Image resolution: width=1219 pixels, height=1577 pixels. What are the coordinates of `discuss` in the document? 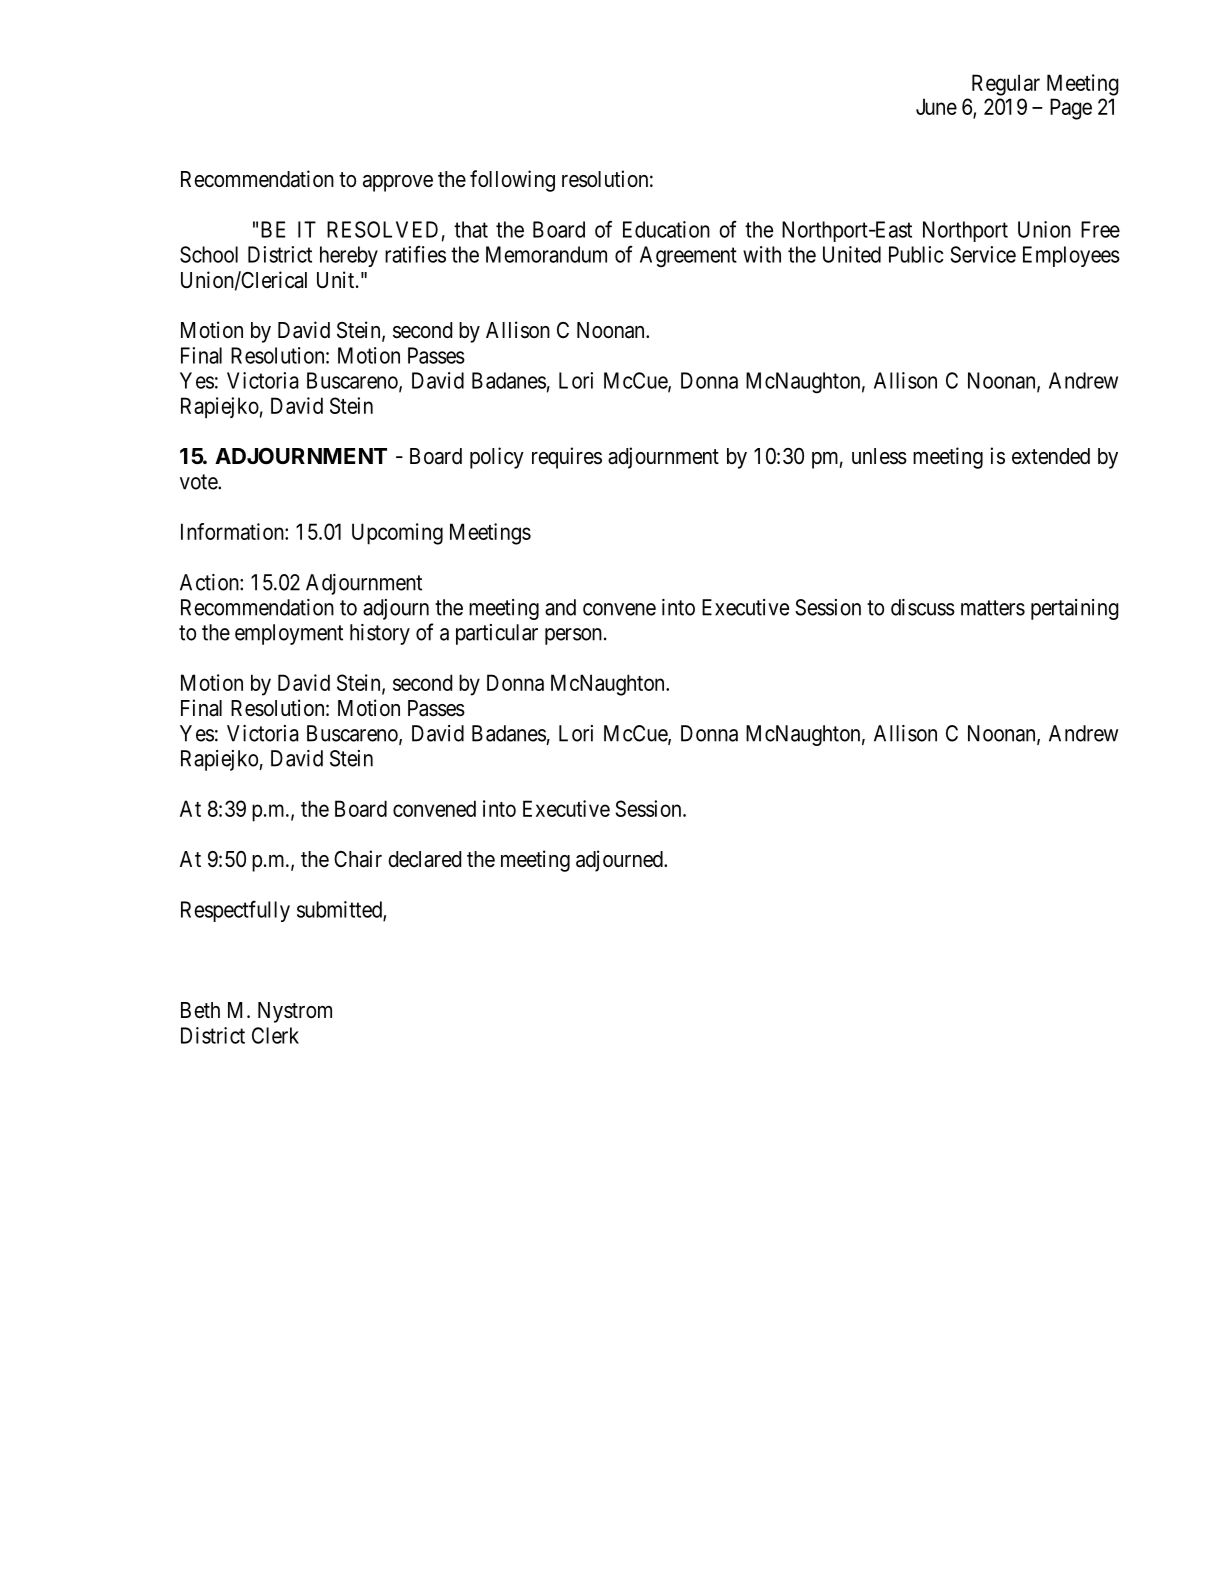 It's located at (923, 607).
